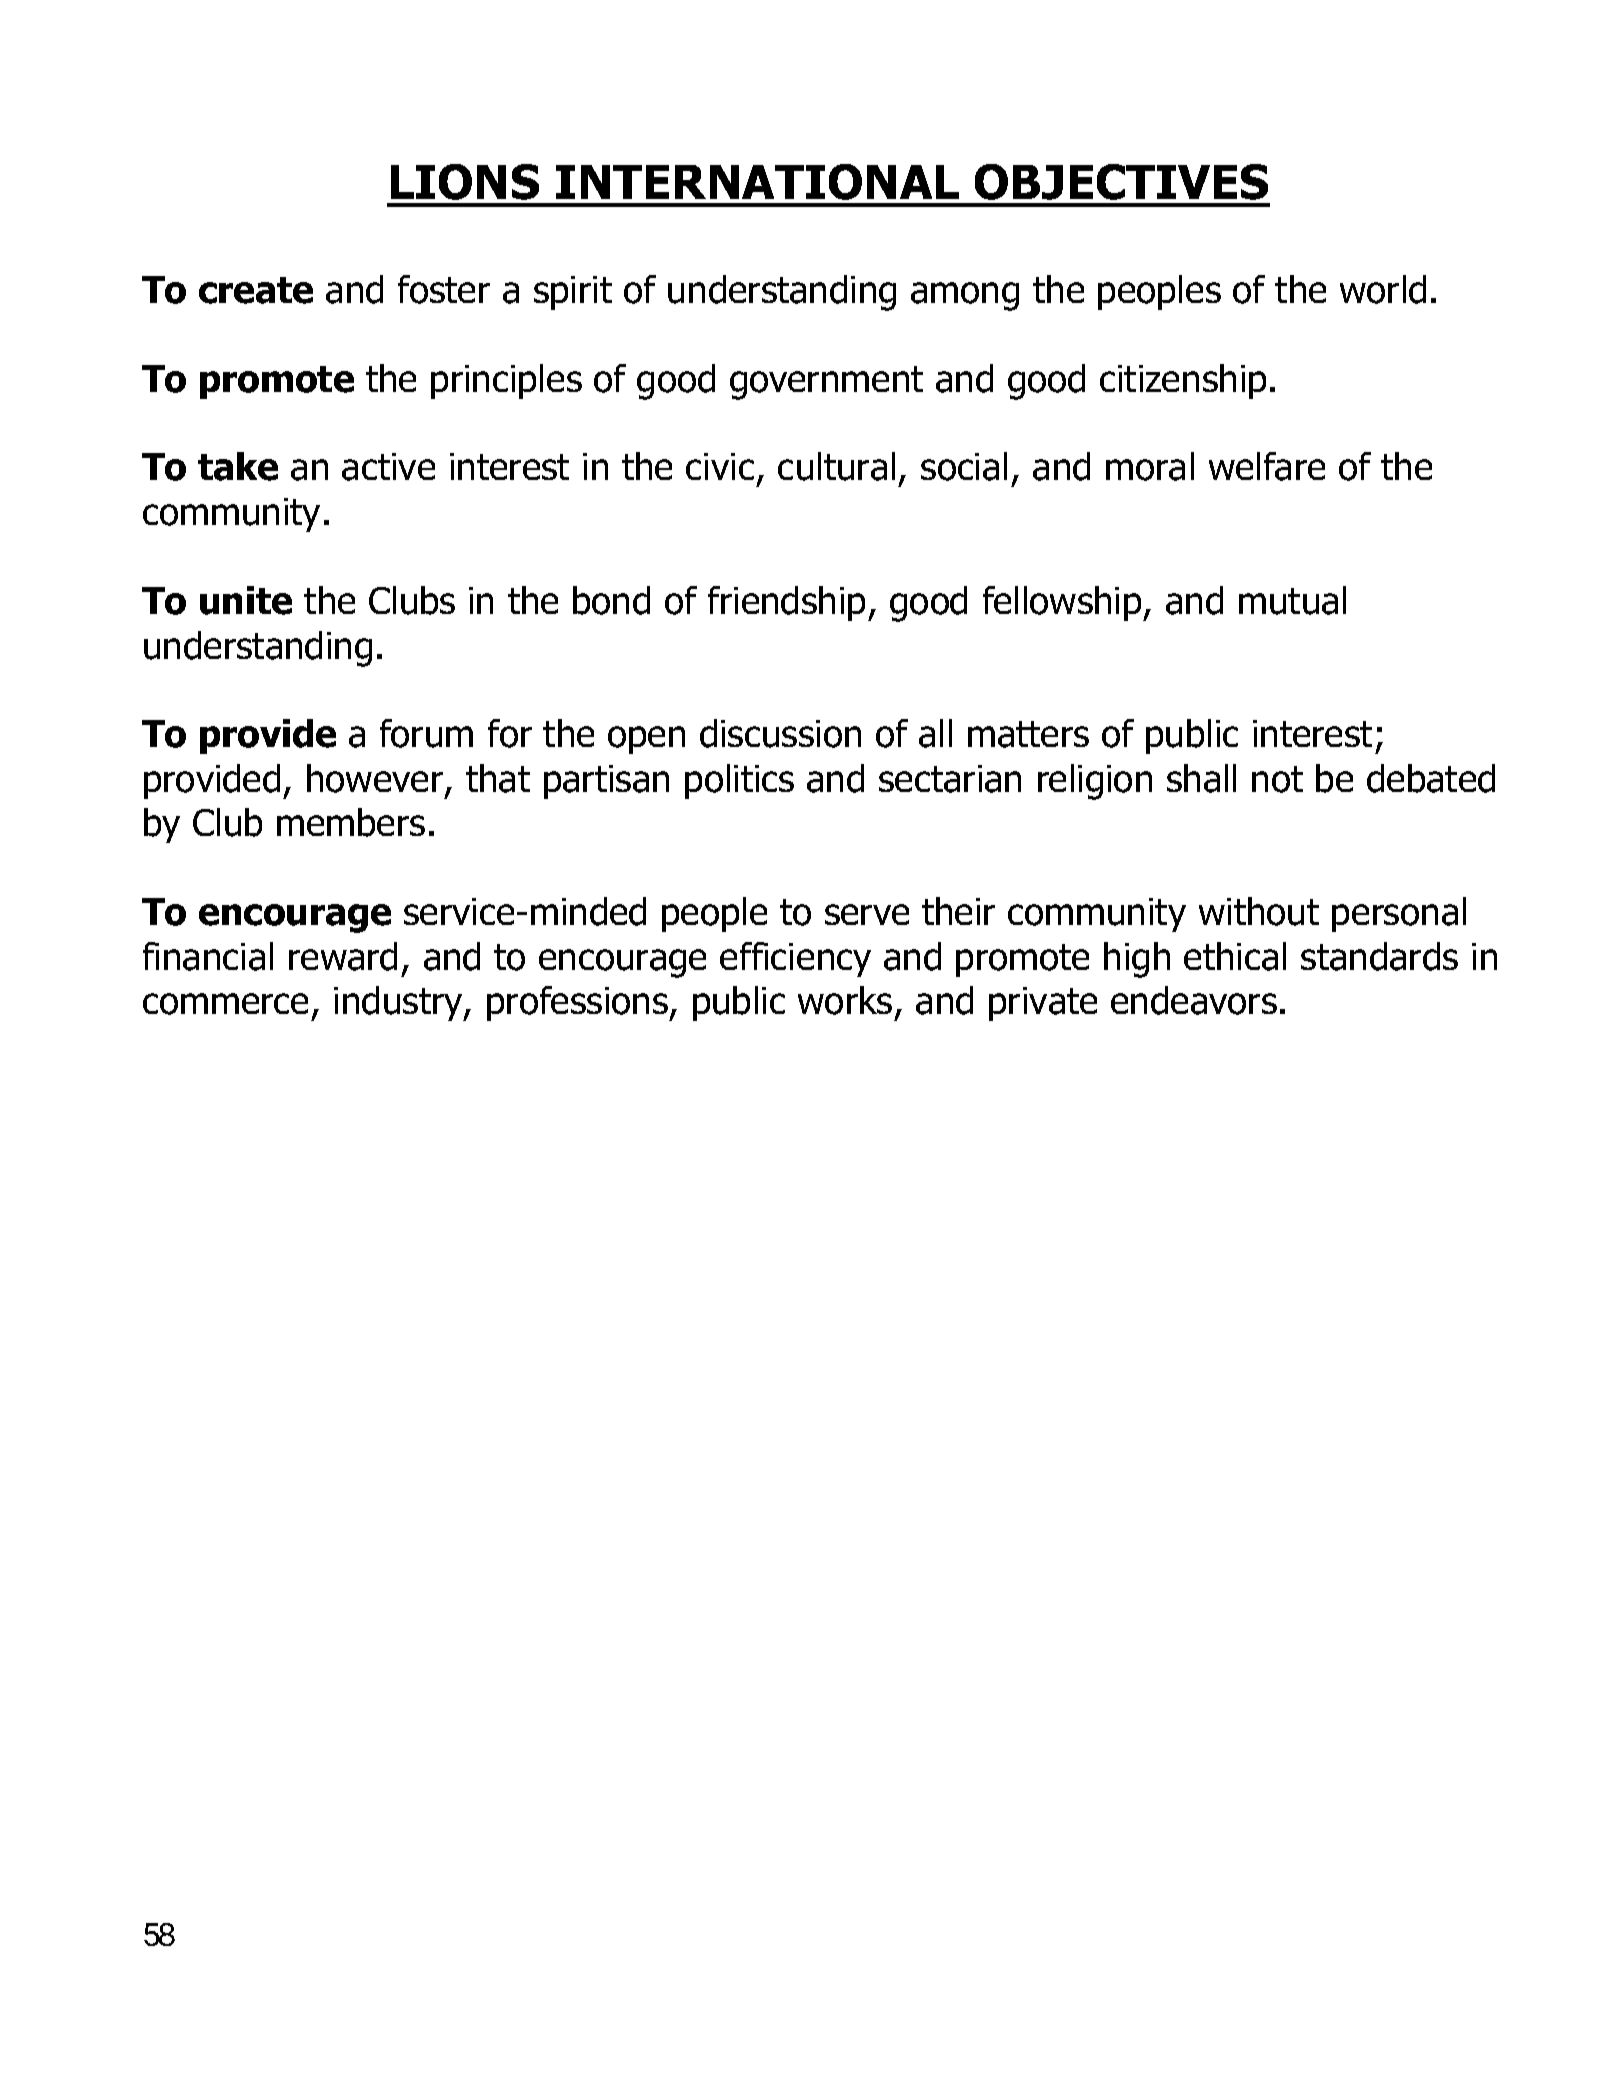 The height and width of the image is (2084, 1610). I want to click on discussion, so click(780, 733).
